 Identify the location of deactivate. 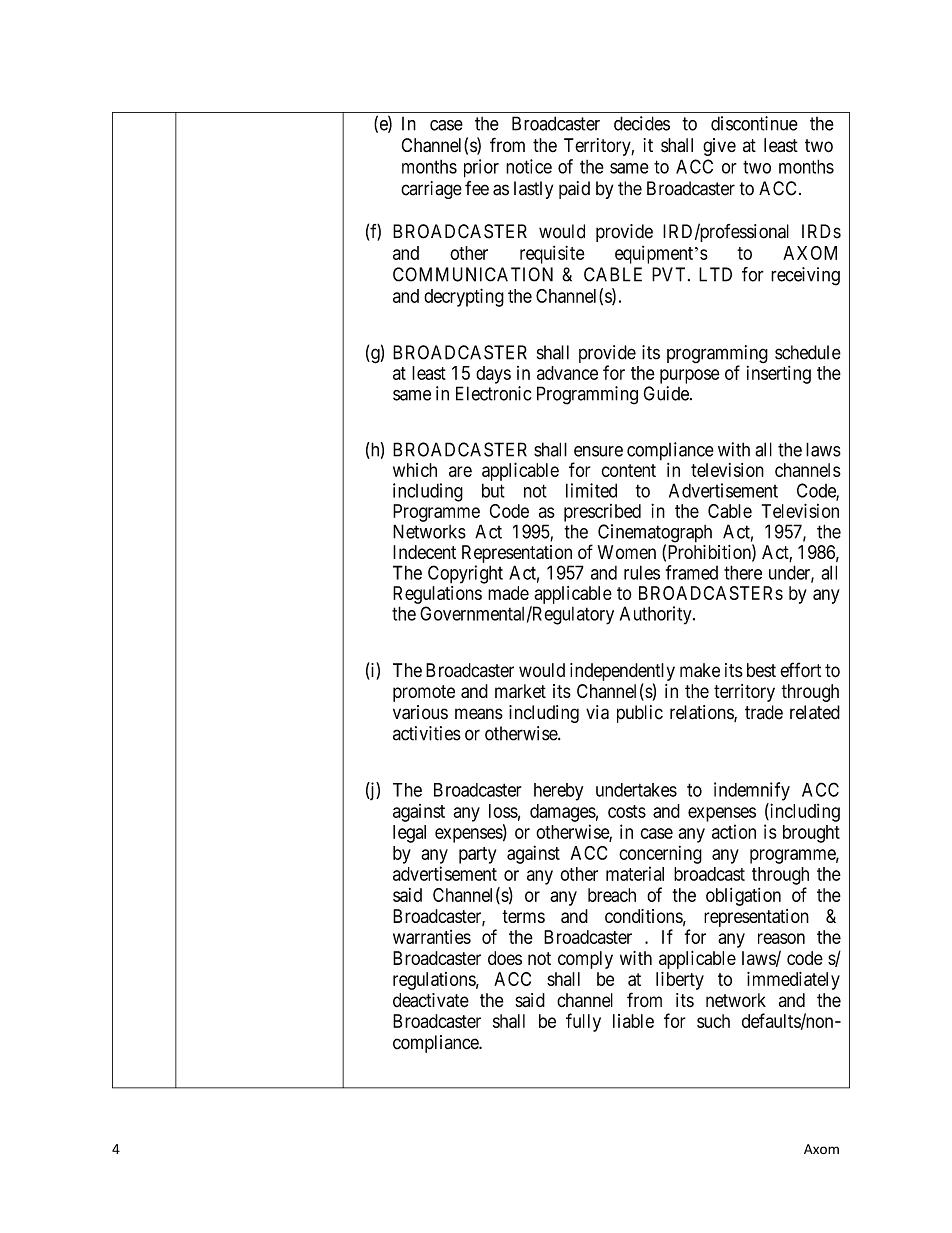
(431, 1000).
